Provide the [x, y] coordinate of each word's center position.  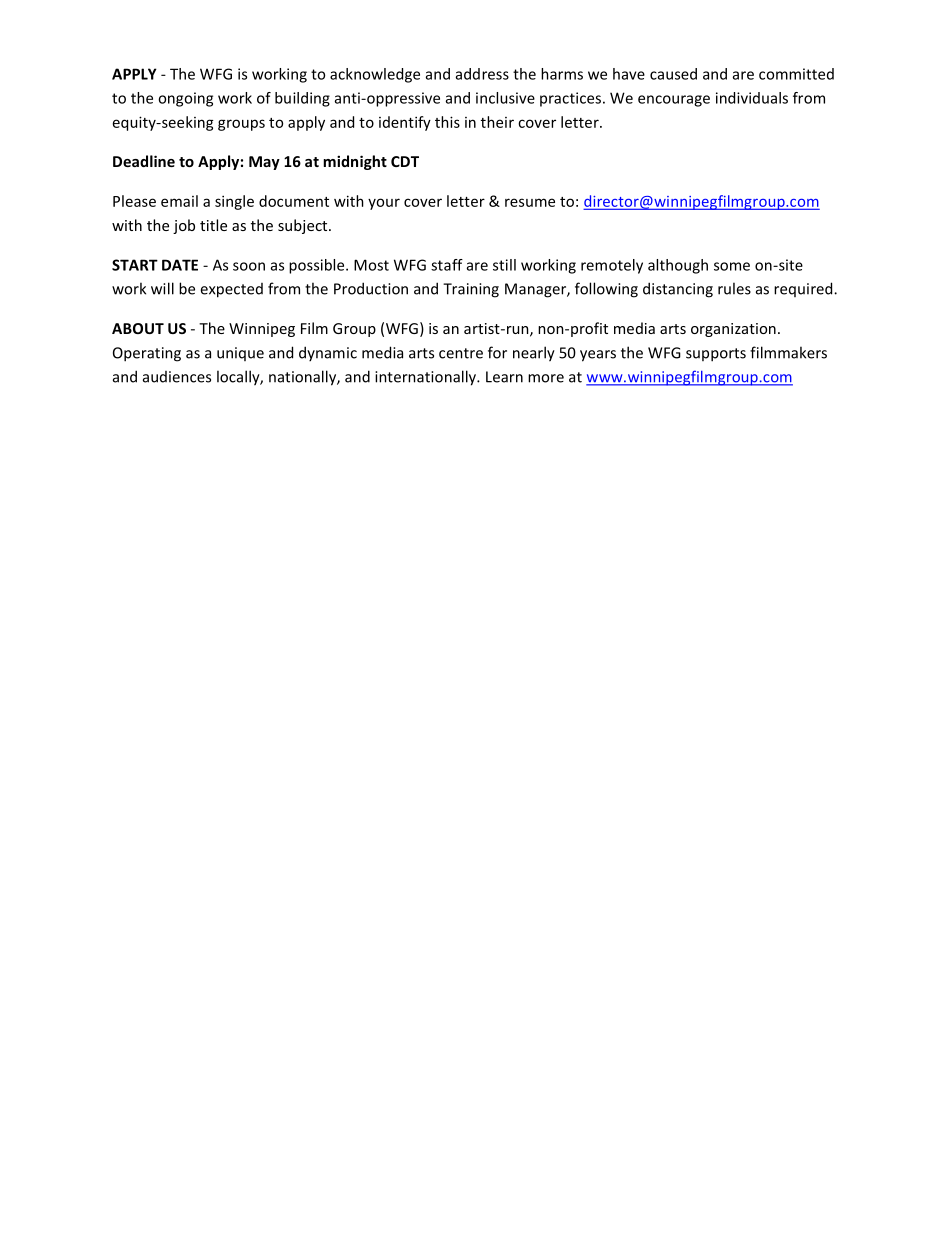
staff [447, 265]
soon [249, 266]
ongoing [185, 99]
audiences [177, 377]
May [264, 163]
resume [530, 202]
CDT [405, 161]
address [482, 74]
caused [673, 74]
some [732, 266]
